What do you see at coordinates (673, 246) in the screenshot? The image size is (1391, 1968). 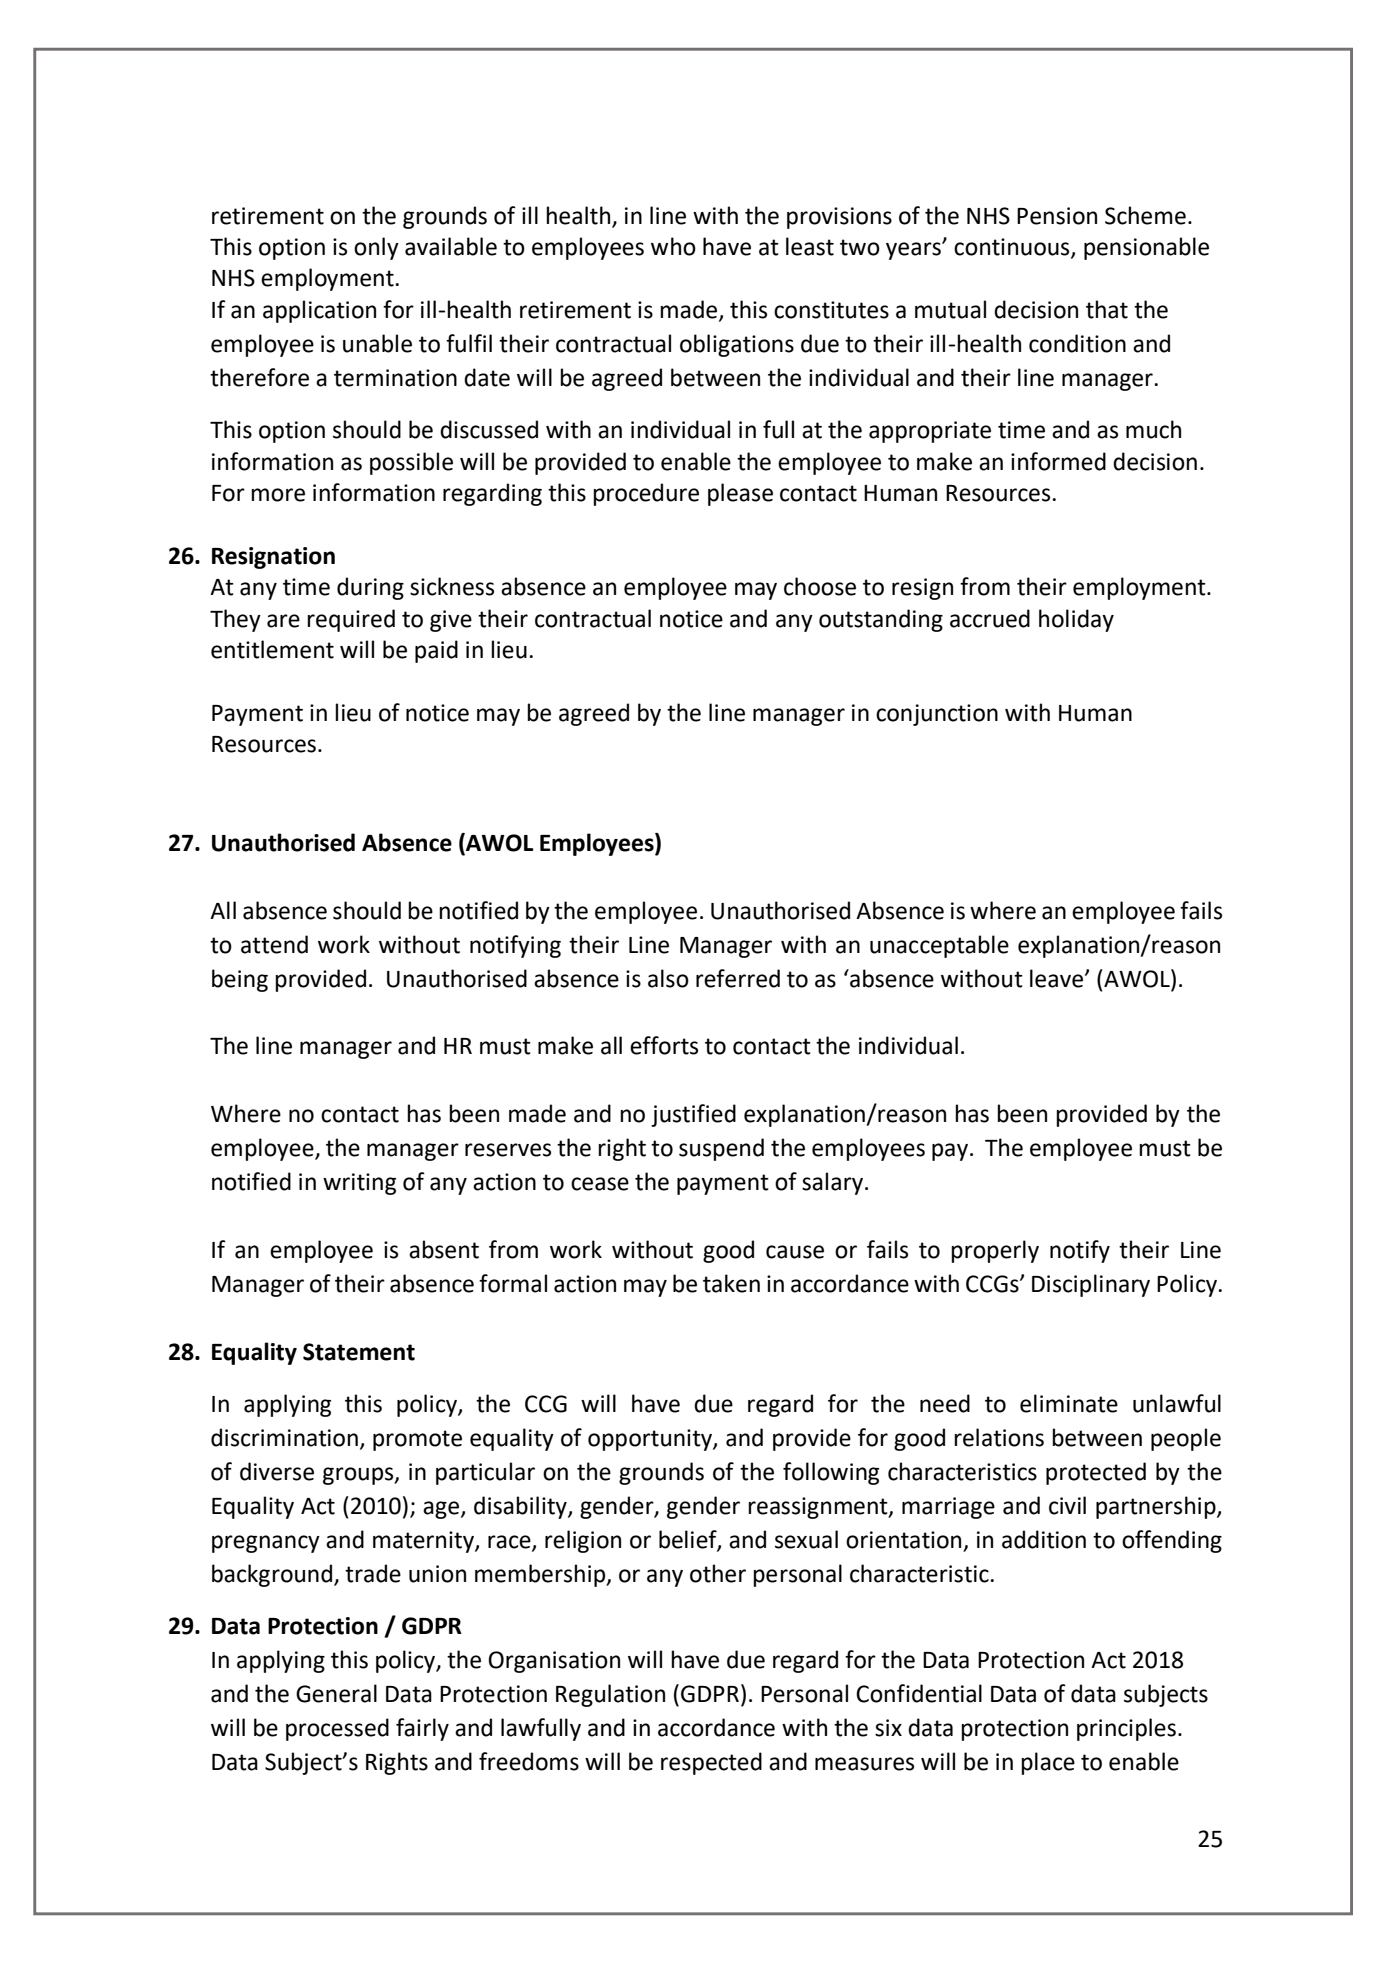 I see `who` at bounding box center [673, 246].
